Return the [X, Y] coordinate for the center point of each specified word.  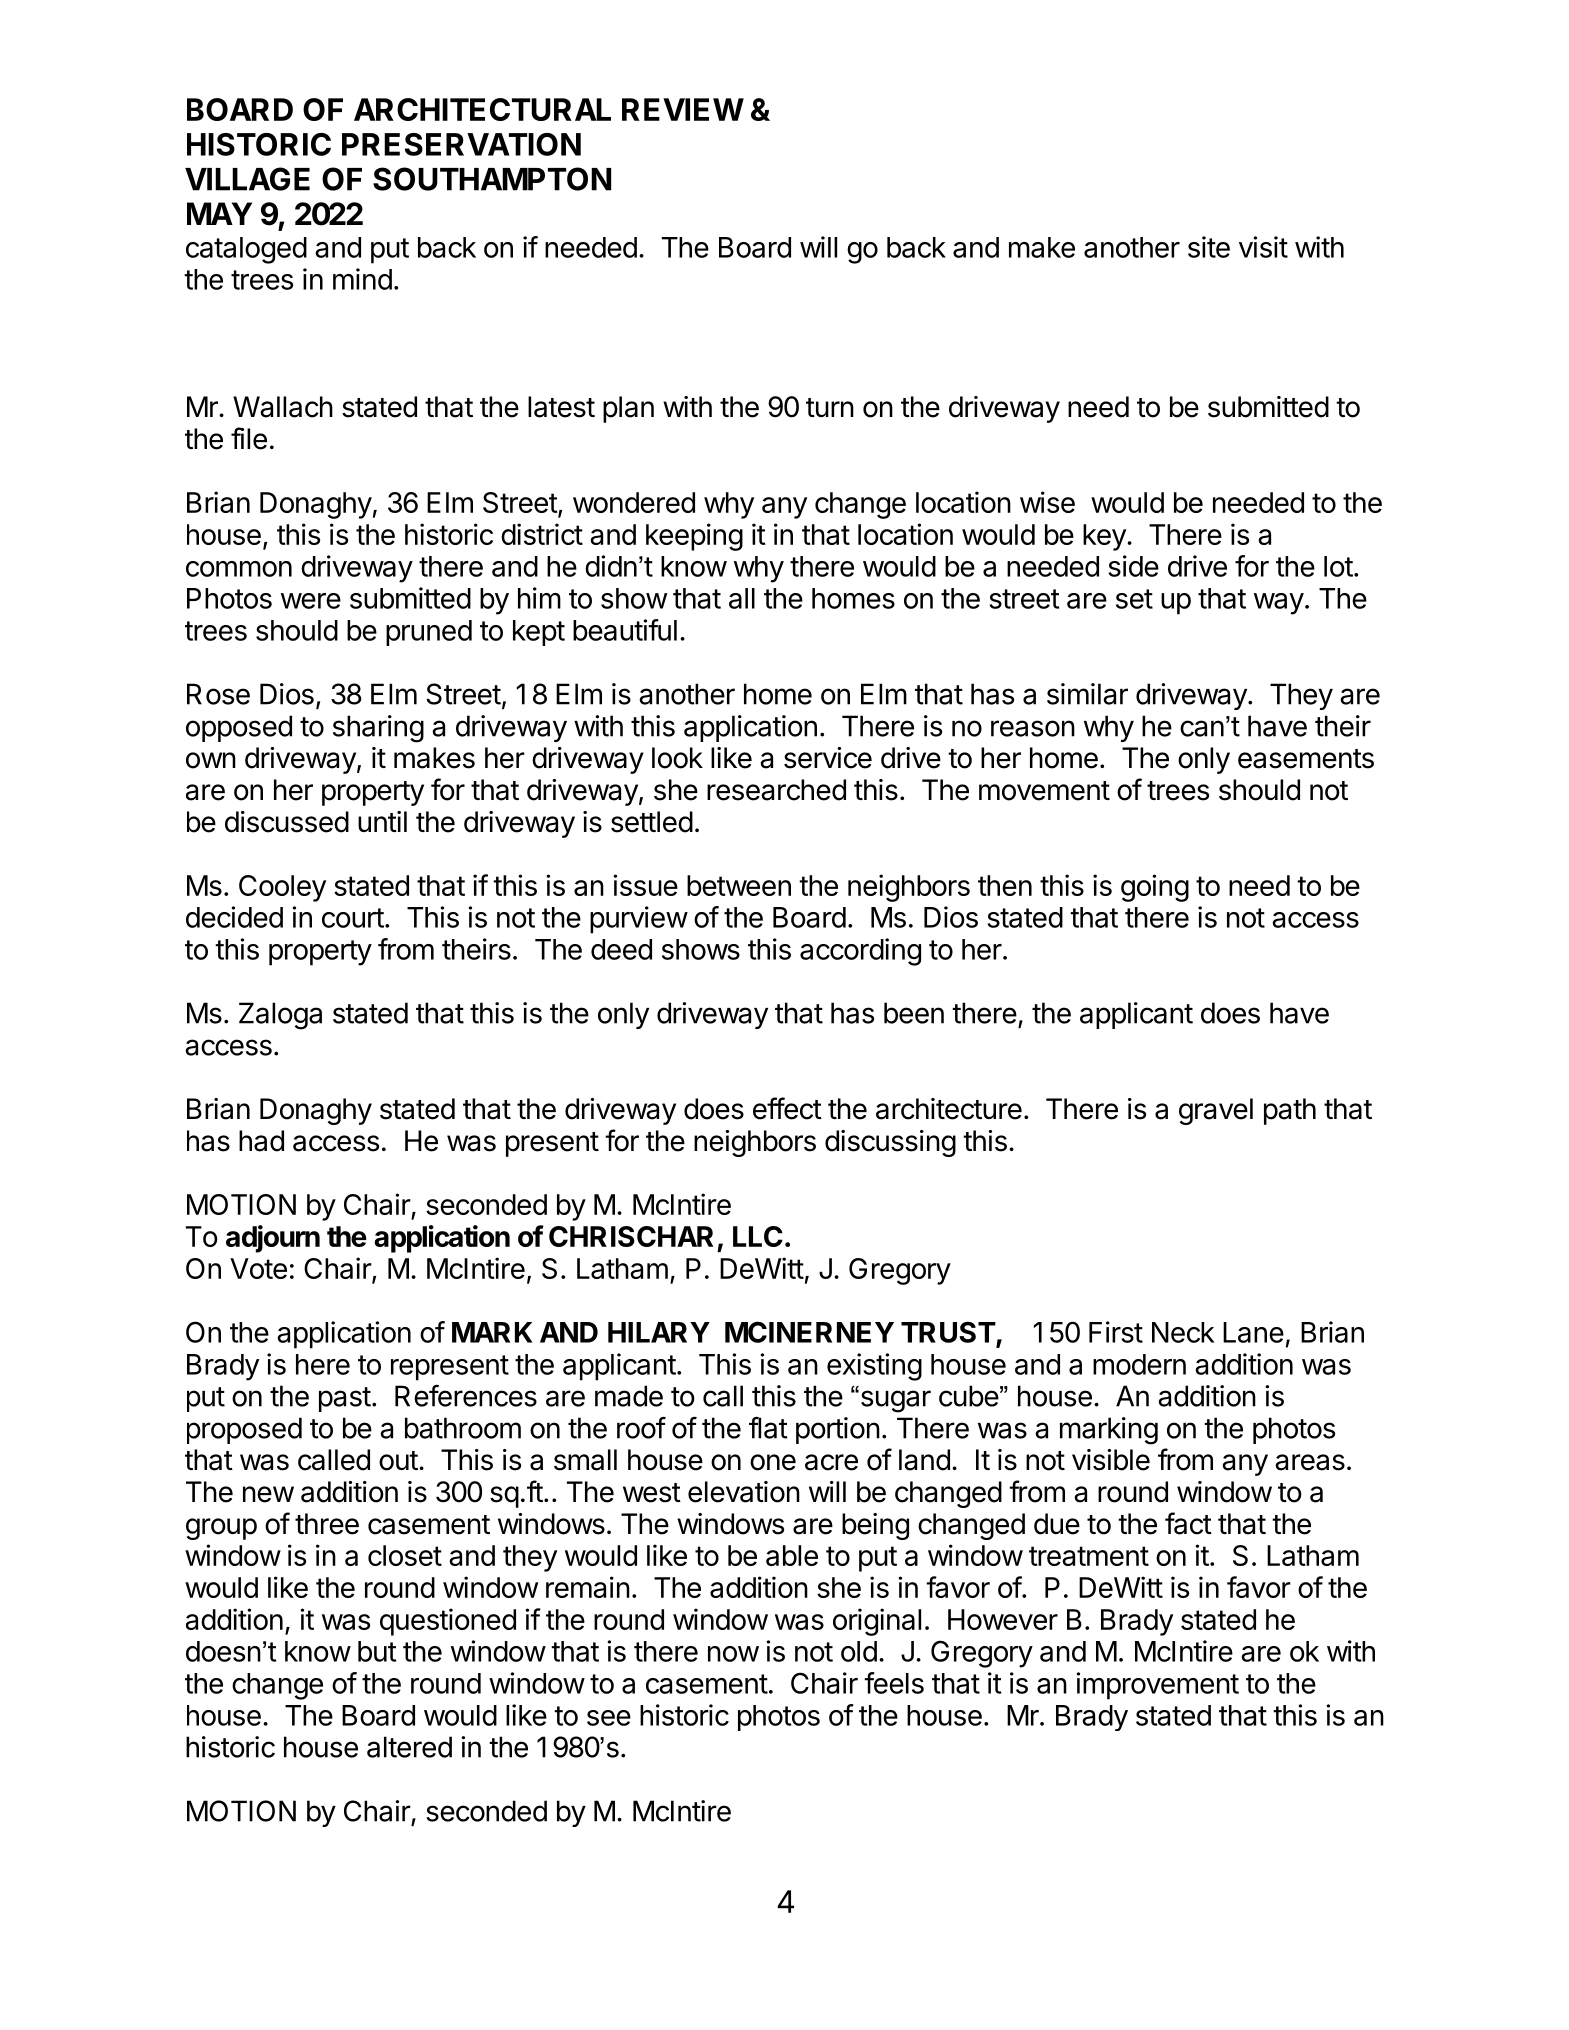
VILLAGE [247, 179]
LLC [758, 1236]
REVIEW [683, 109]
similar [1087, 694]
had [261, 1141]
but [377, 1651]
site [1209, 247]
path [1290, 1111]
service [828, 758]
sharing [378, 729]
